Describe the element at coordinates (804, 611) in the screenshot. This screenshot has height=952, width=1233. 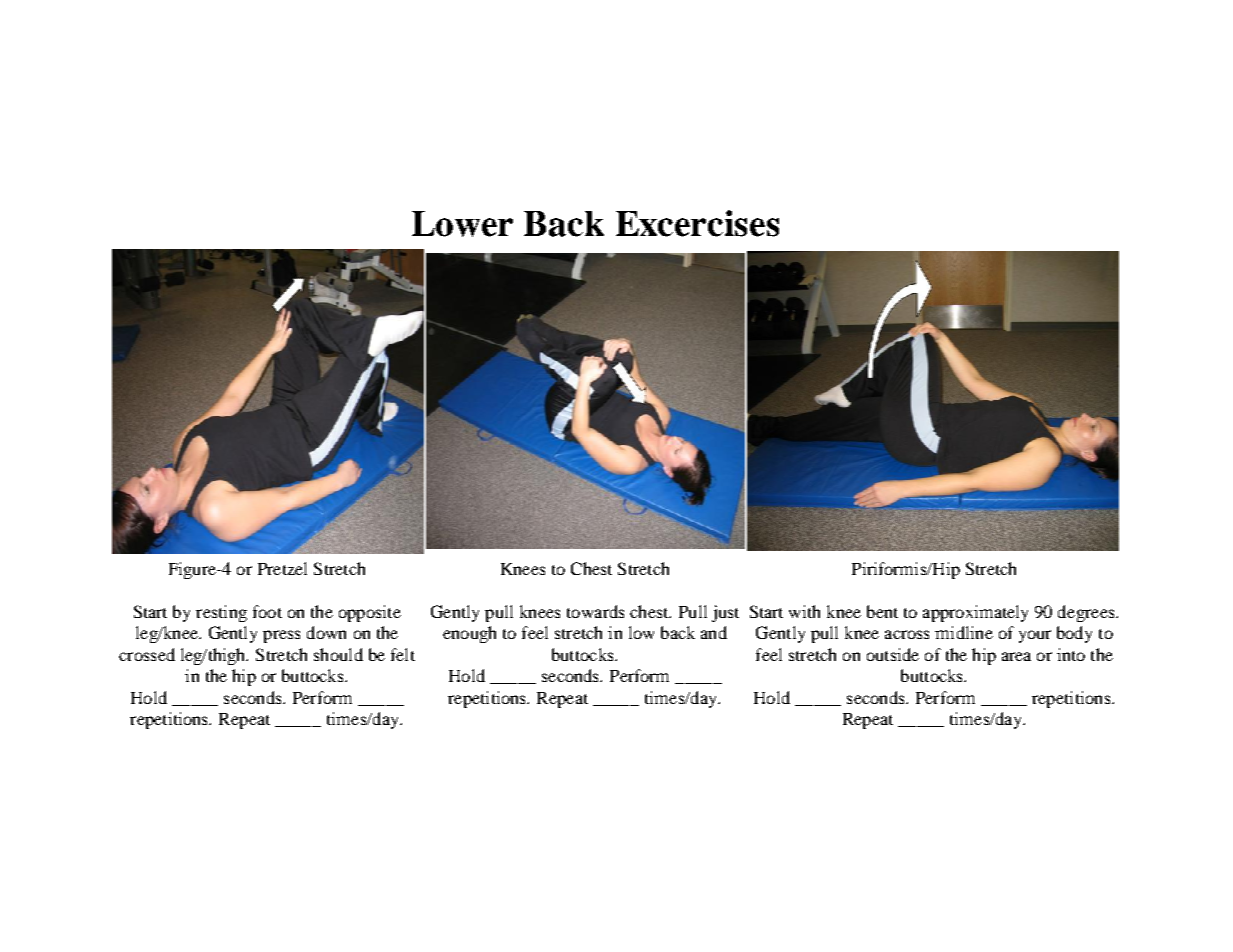
I see `with` at that location.
